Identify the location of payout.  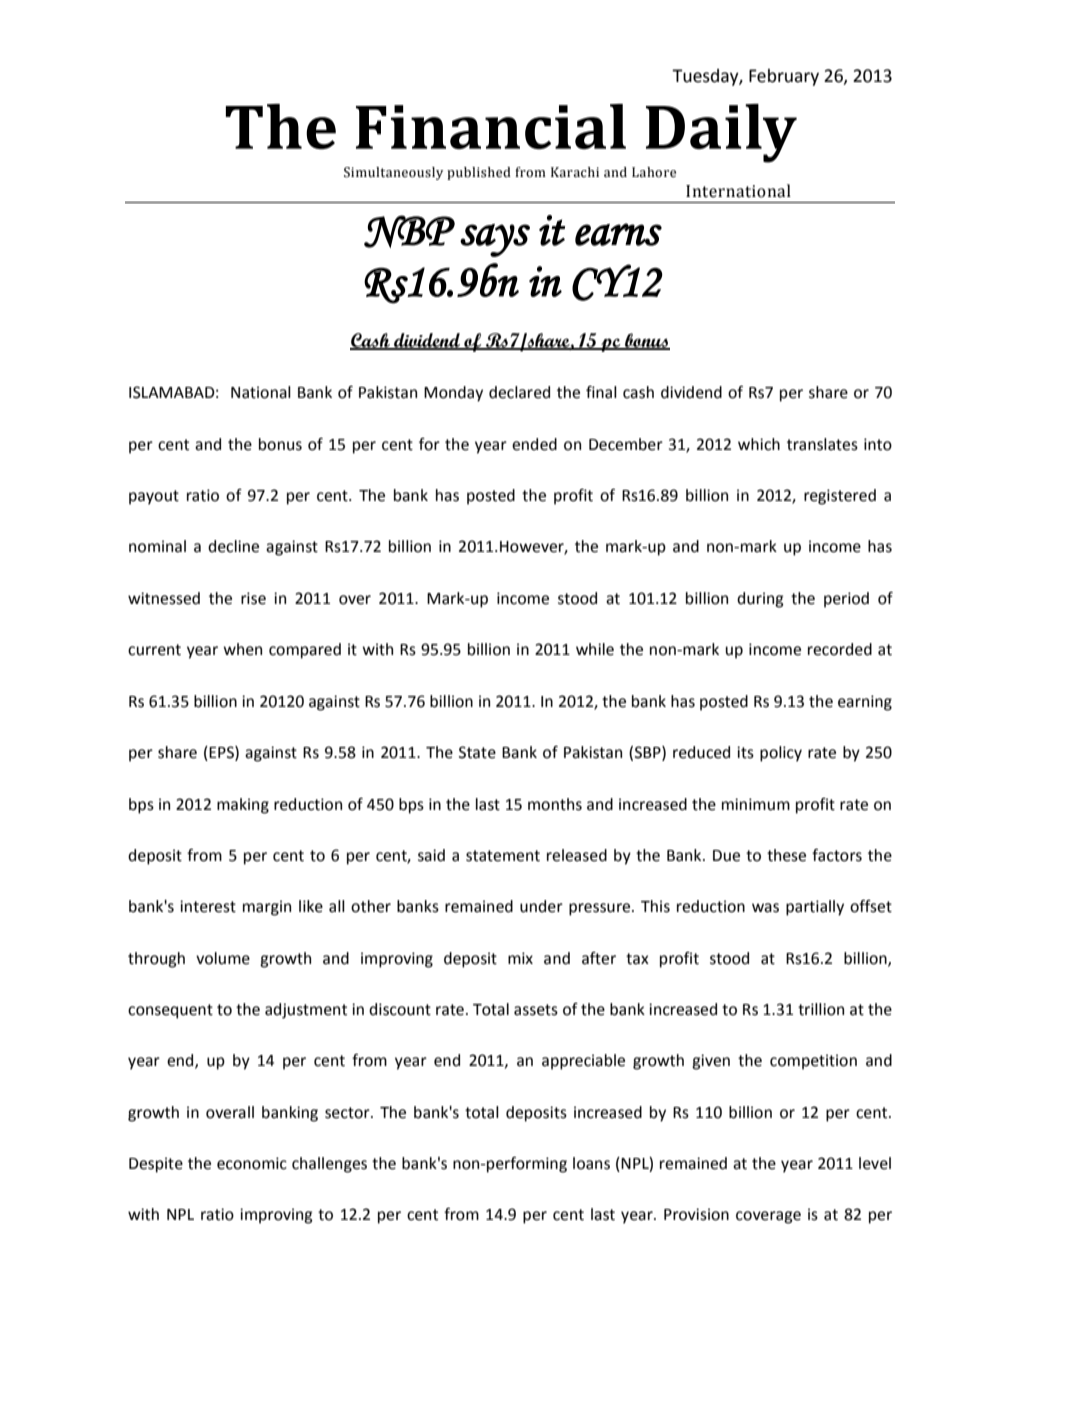
(154, 497).
